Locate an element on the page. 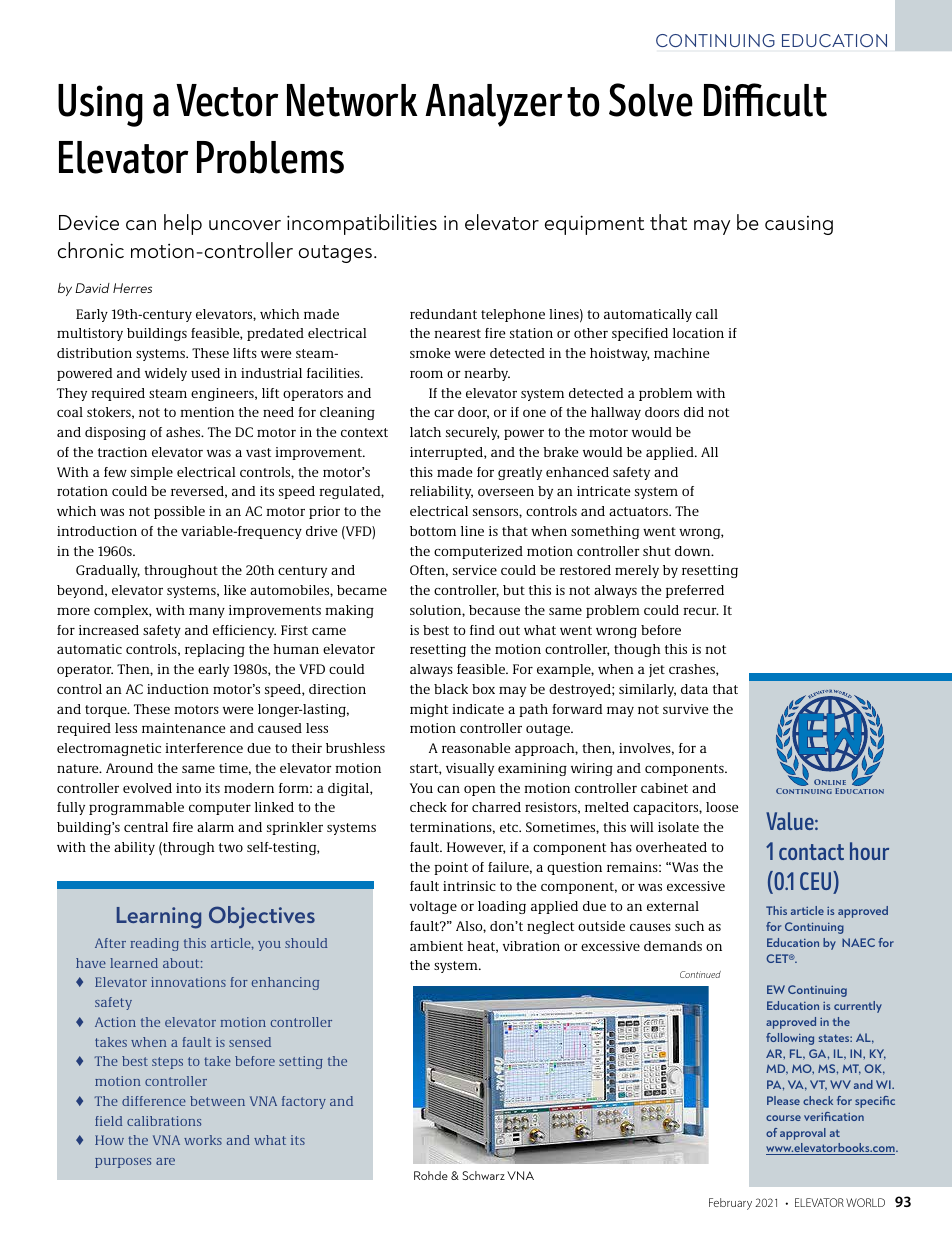 The image size is (952, 1237). approval is located at coordinates (803, 1134).
